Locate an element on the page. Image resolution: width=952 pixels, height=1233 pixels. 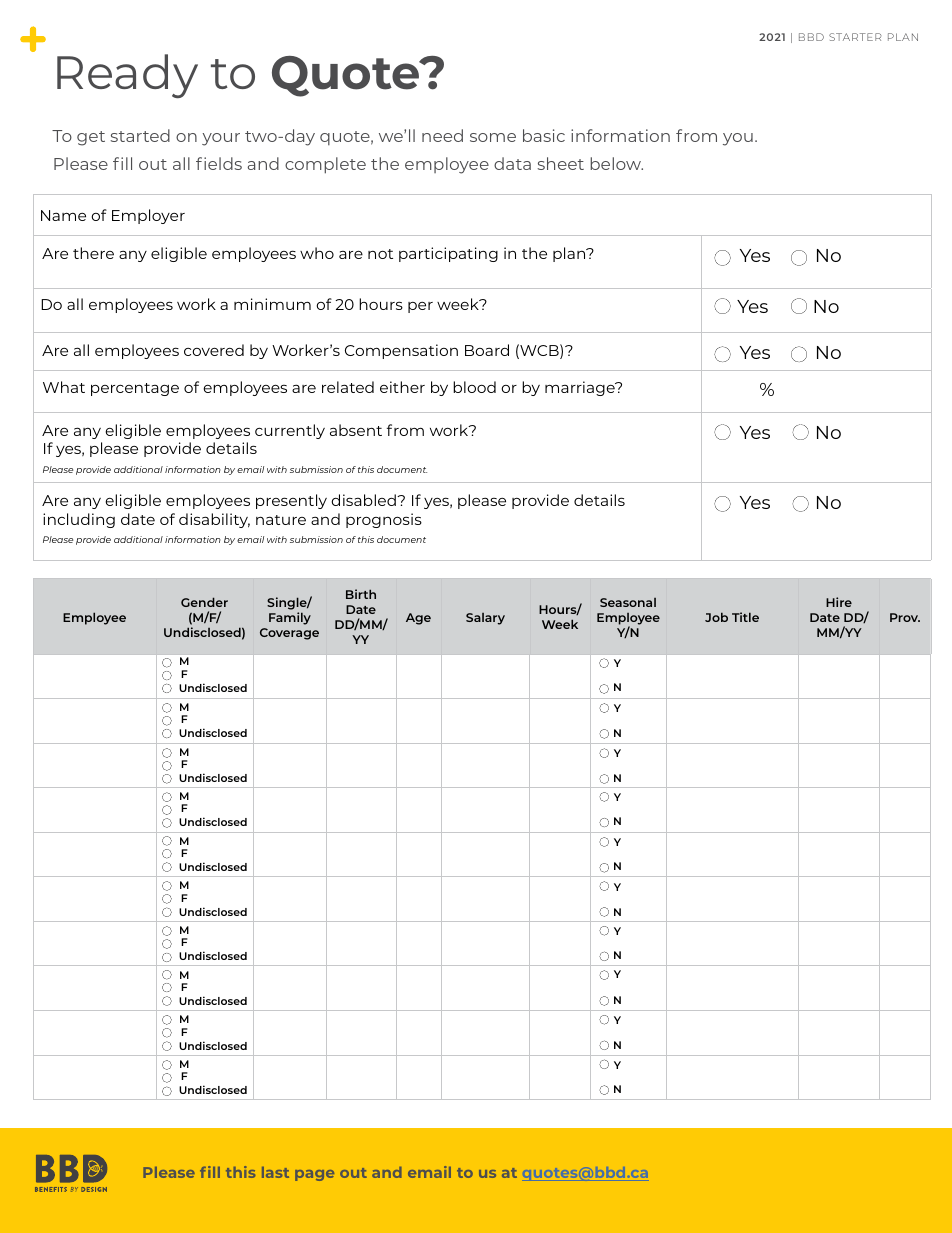
Title is located at coordinates (745, 617).
